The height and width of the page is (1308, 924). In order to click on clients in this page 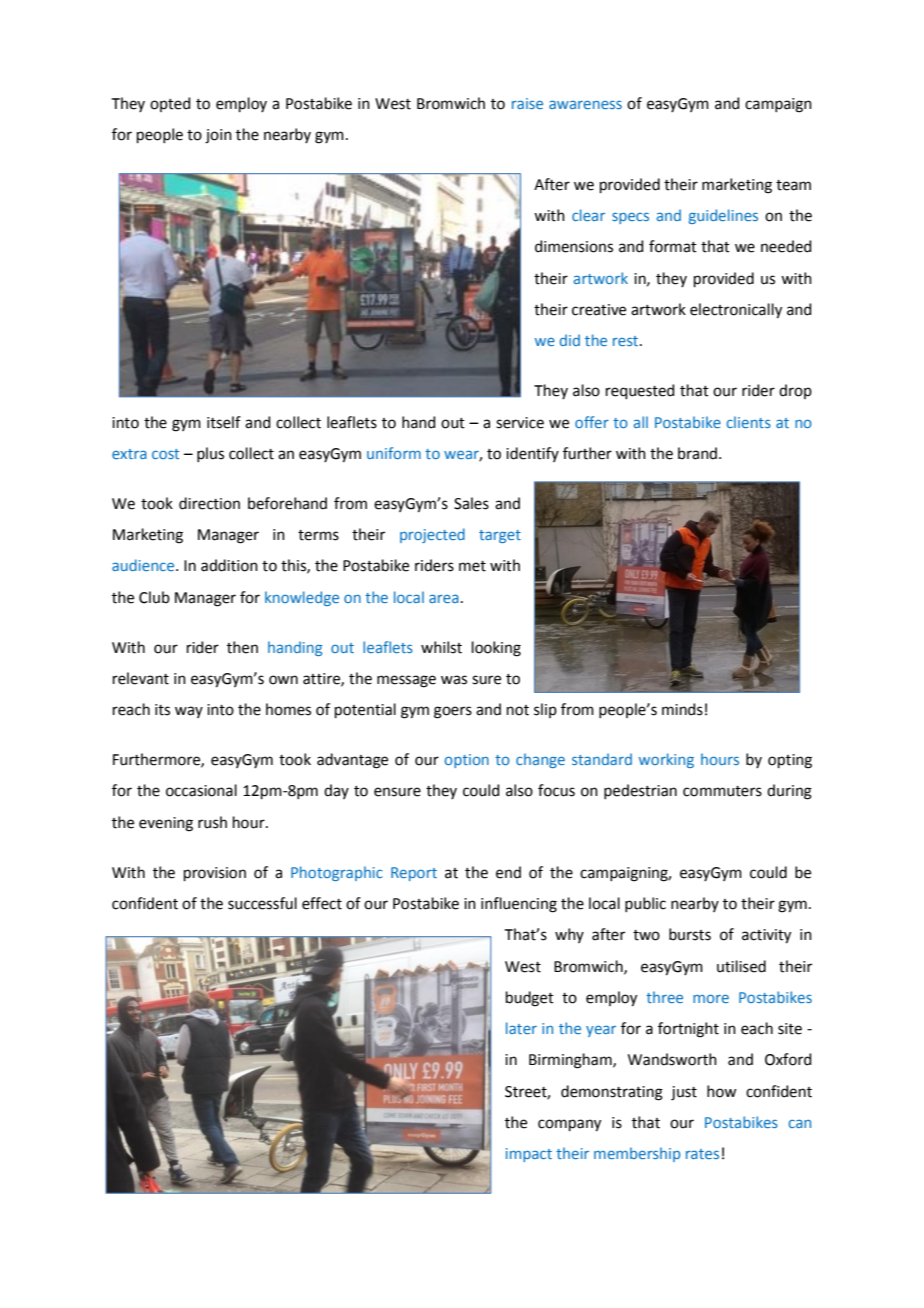, I will do `click(749, 422)`.
